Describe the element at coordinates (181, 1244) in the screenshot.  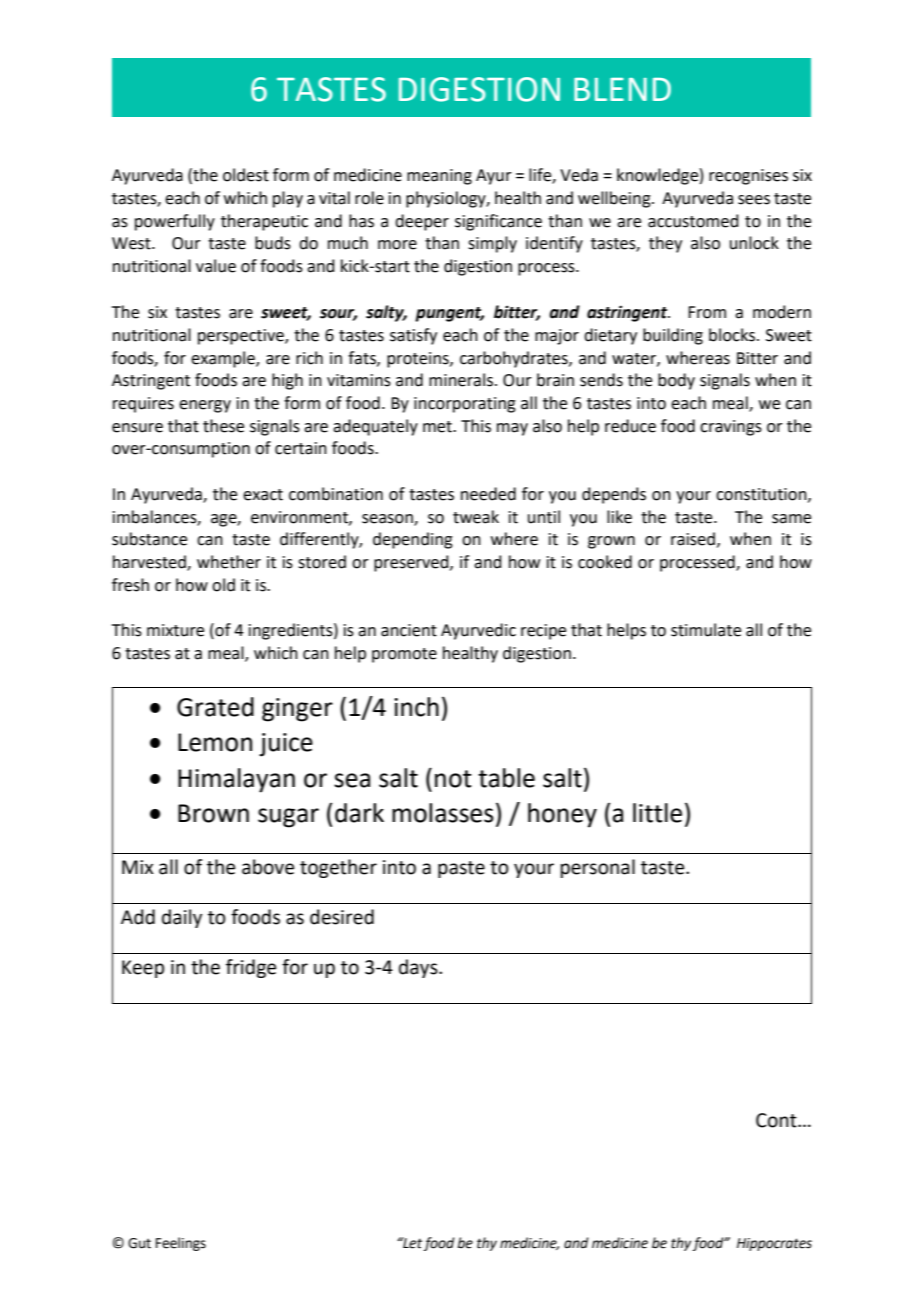
I see `Feelings` at that location.
